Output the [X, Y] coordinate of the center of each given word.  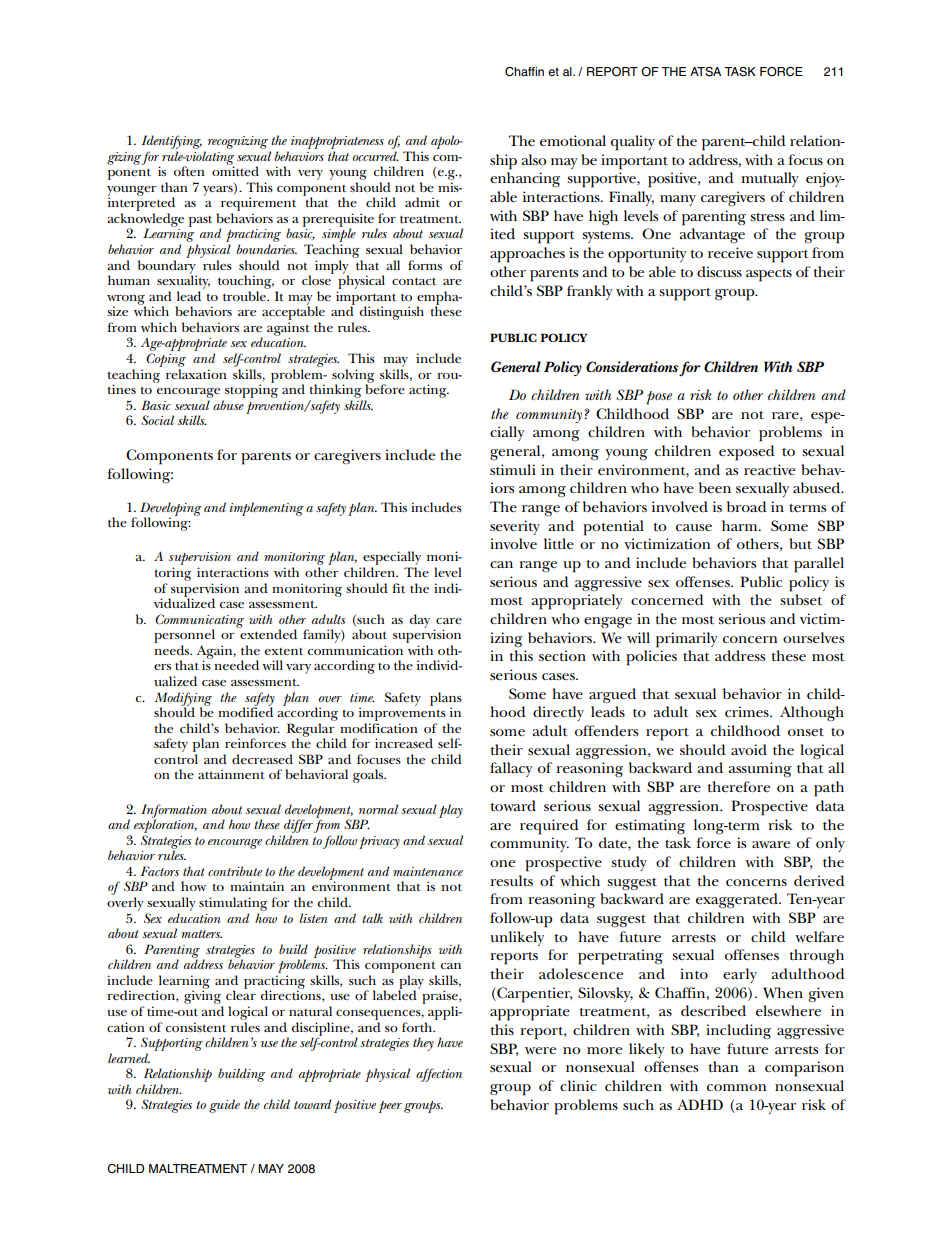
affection [439, 1075]
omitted [235, 170]
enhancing [525, 180]
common [736, 1087]
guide [224, 1106]
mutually [770, 179]
